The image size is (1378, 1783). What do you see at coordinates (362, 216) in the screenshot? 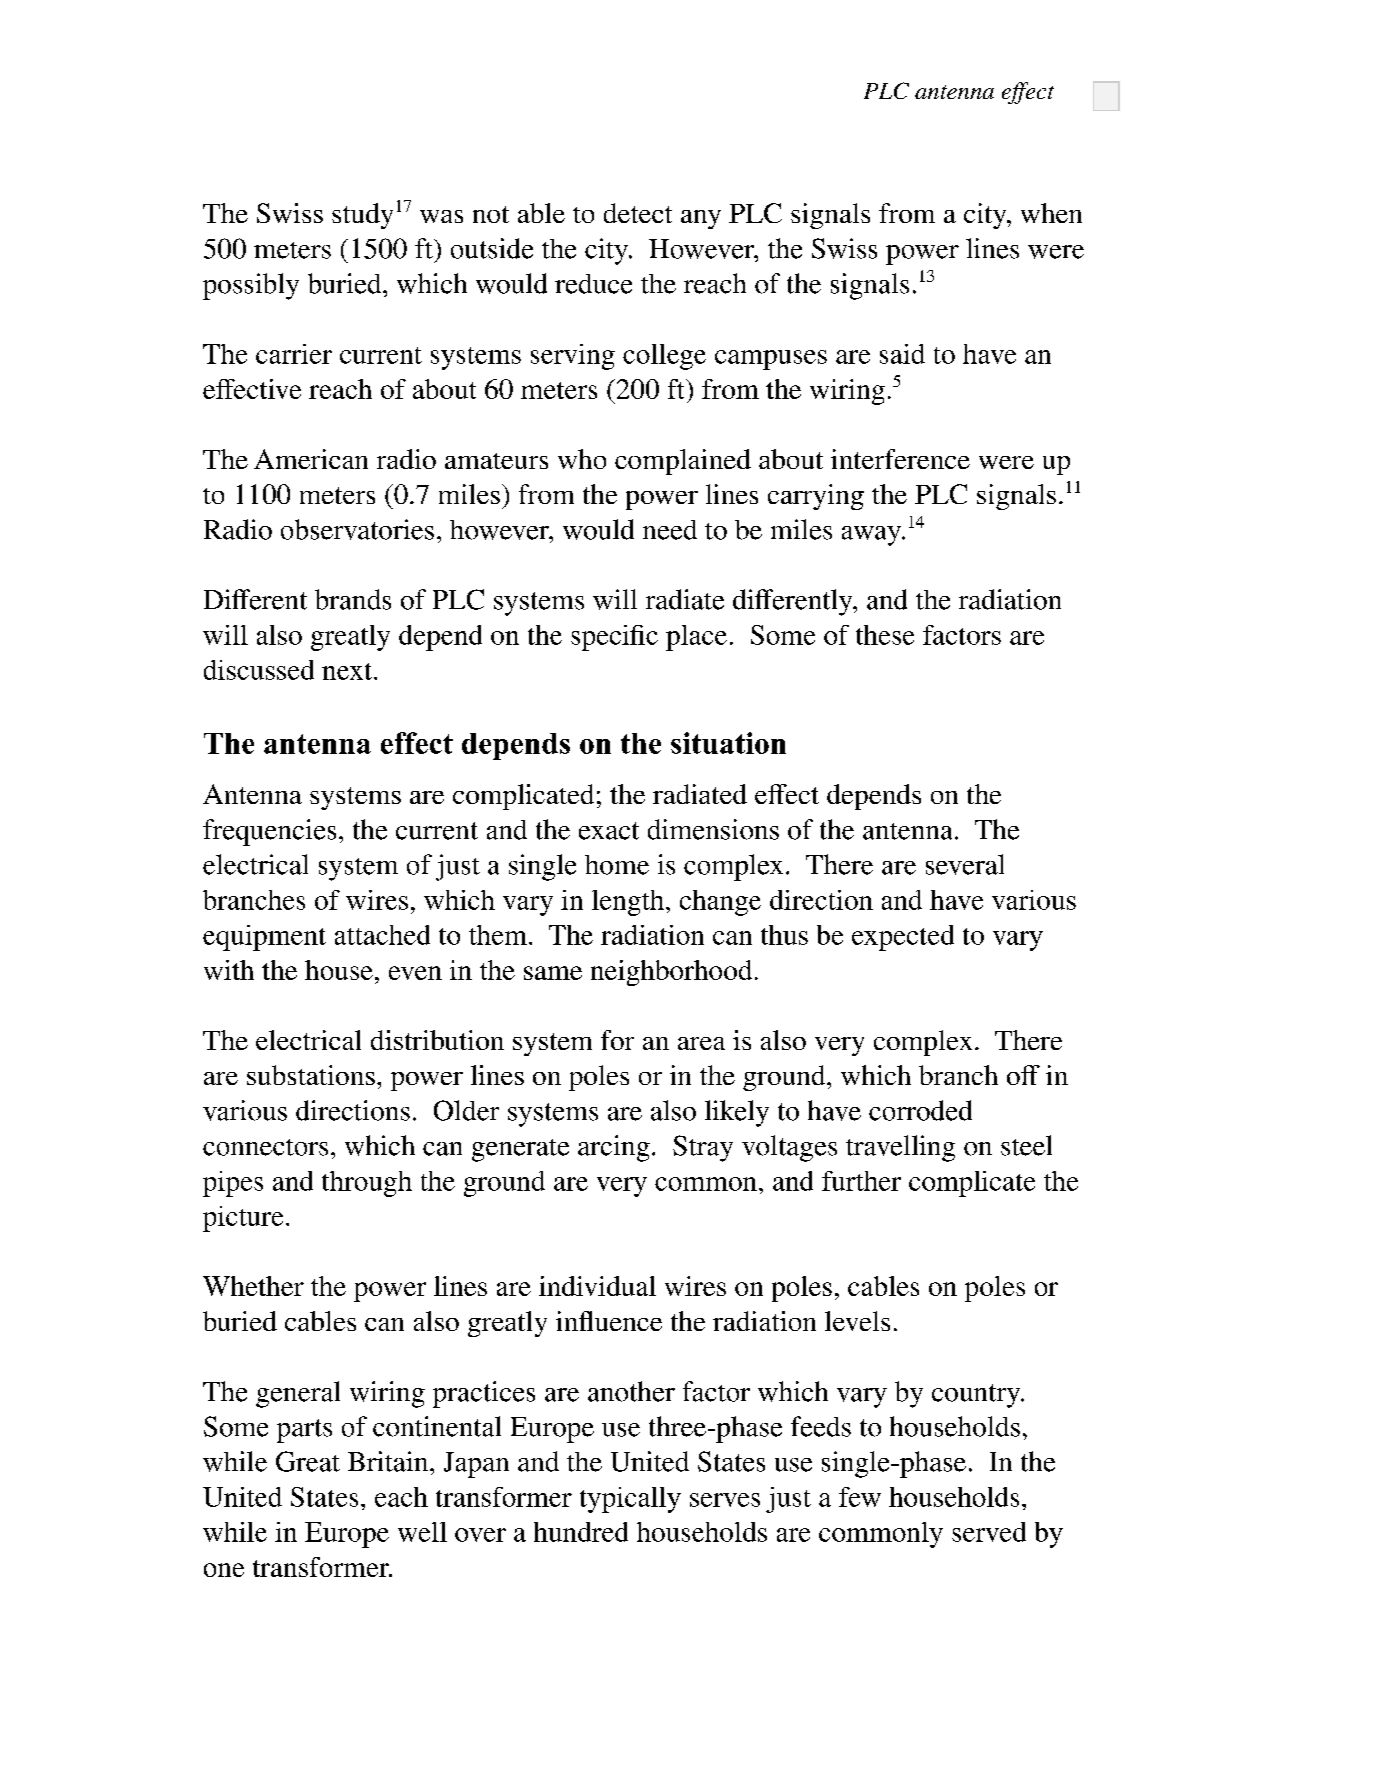
I see `study` at bounding box center [362, 216].
